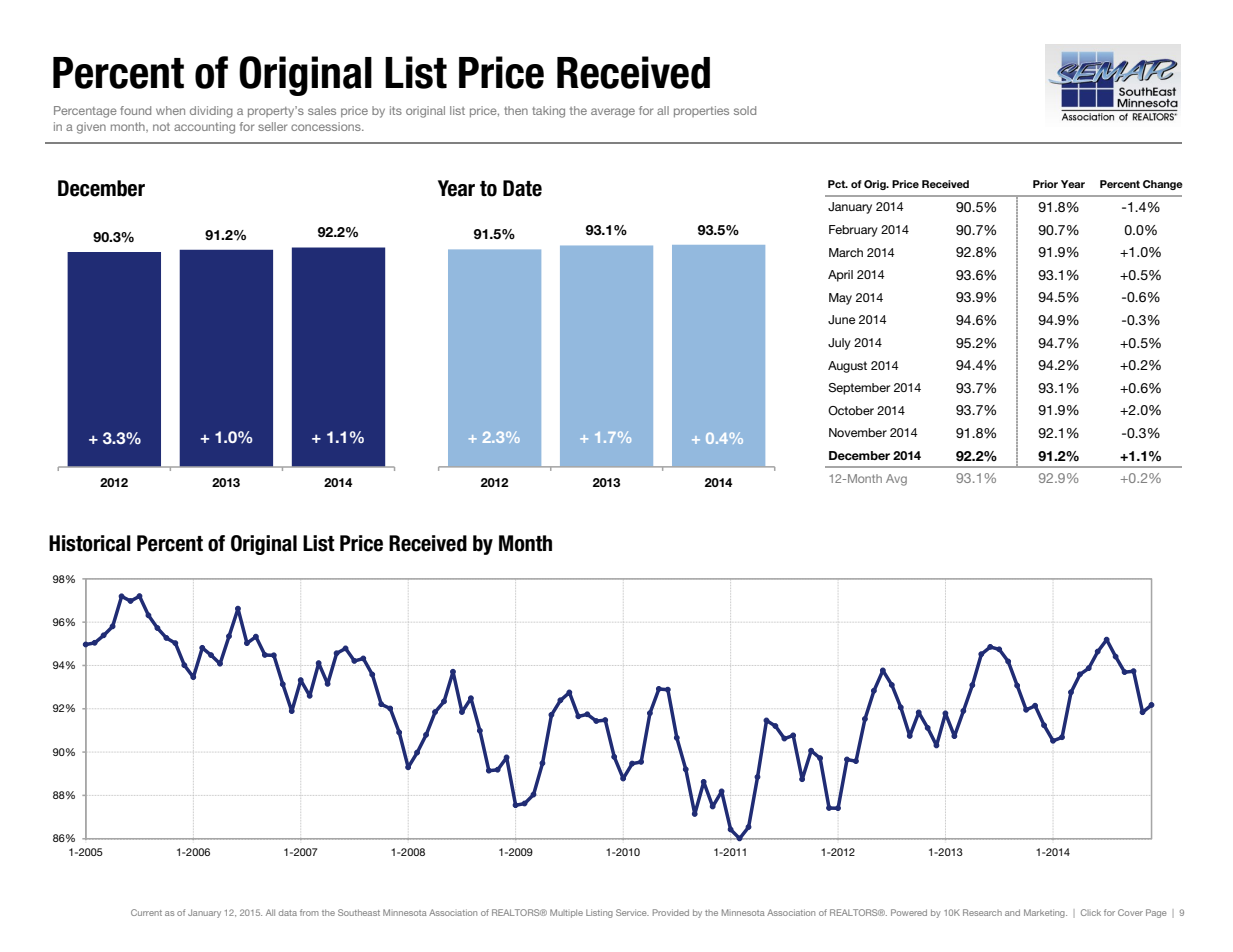 Image resolution: width=1233 pixels, height=952 pixels. I want to click on data, so click(288, 913).
